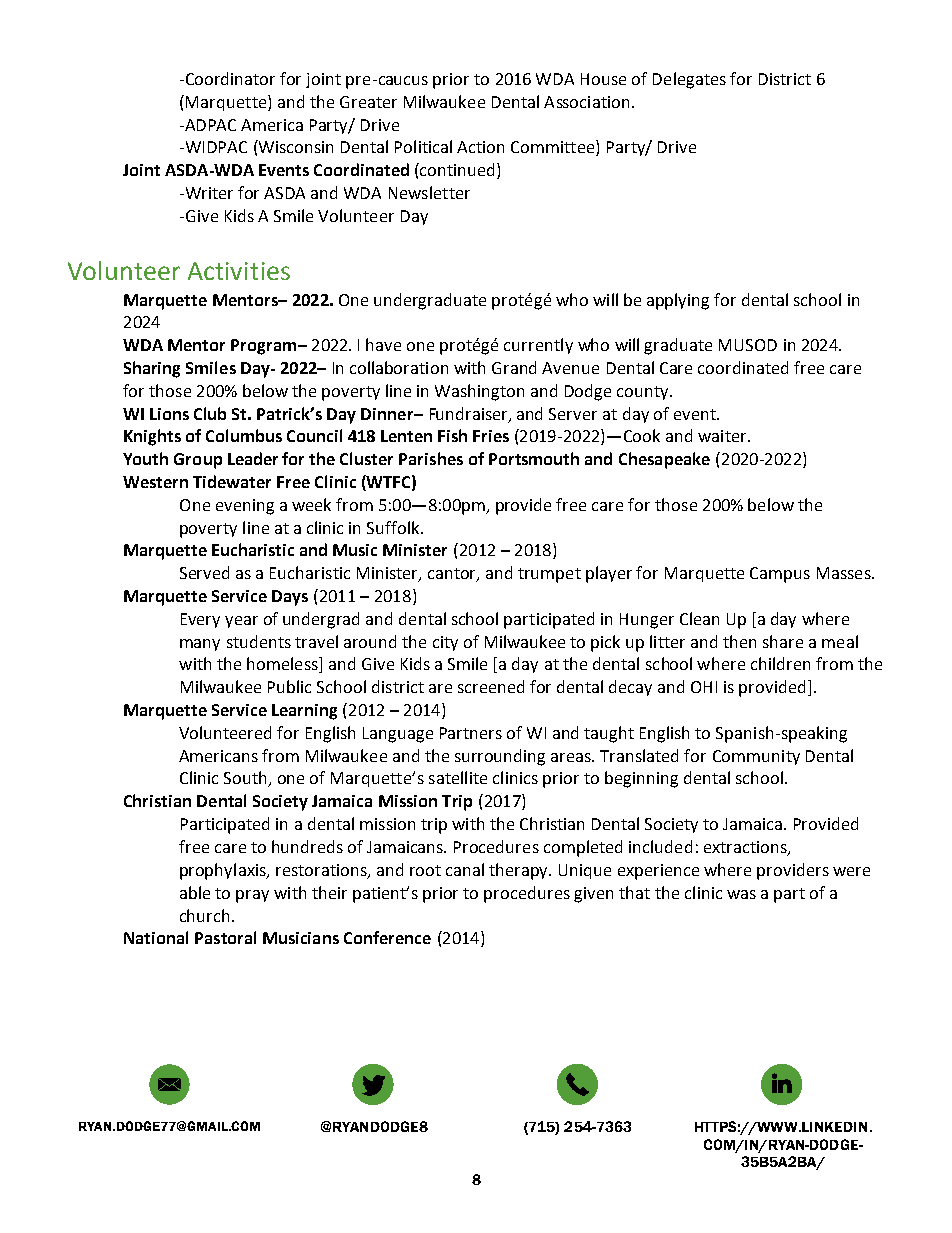 The height and width of the screenshot is (1233, 952). Describe the element at coordinates (445, 643) in the screenshot. I see `city` at that location.
